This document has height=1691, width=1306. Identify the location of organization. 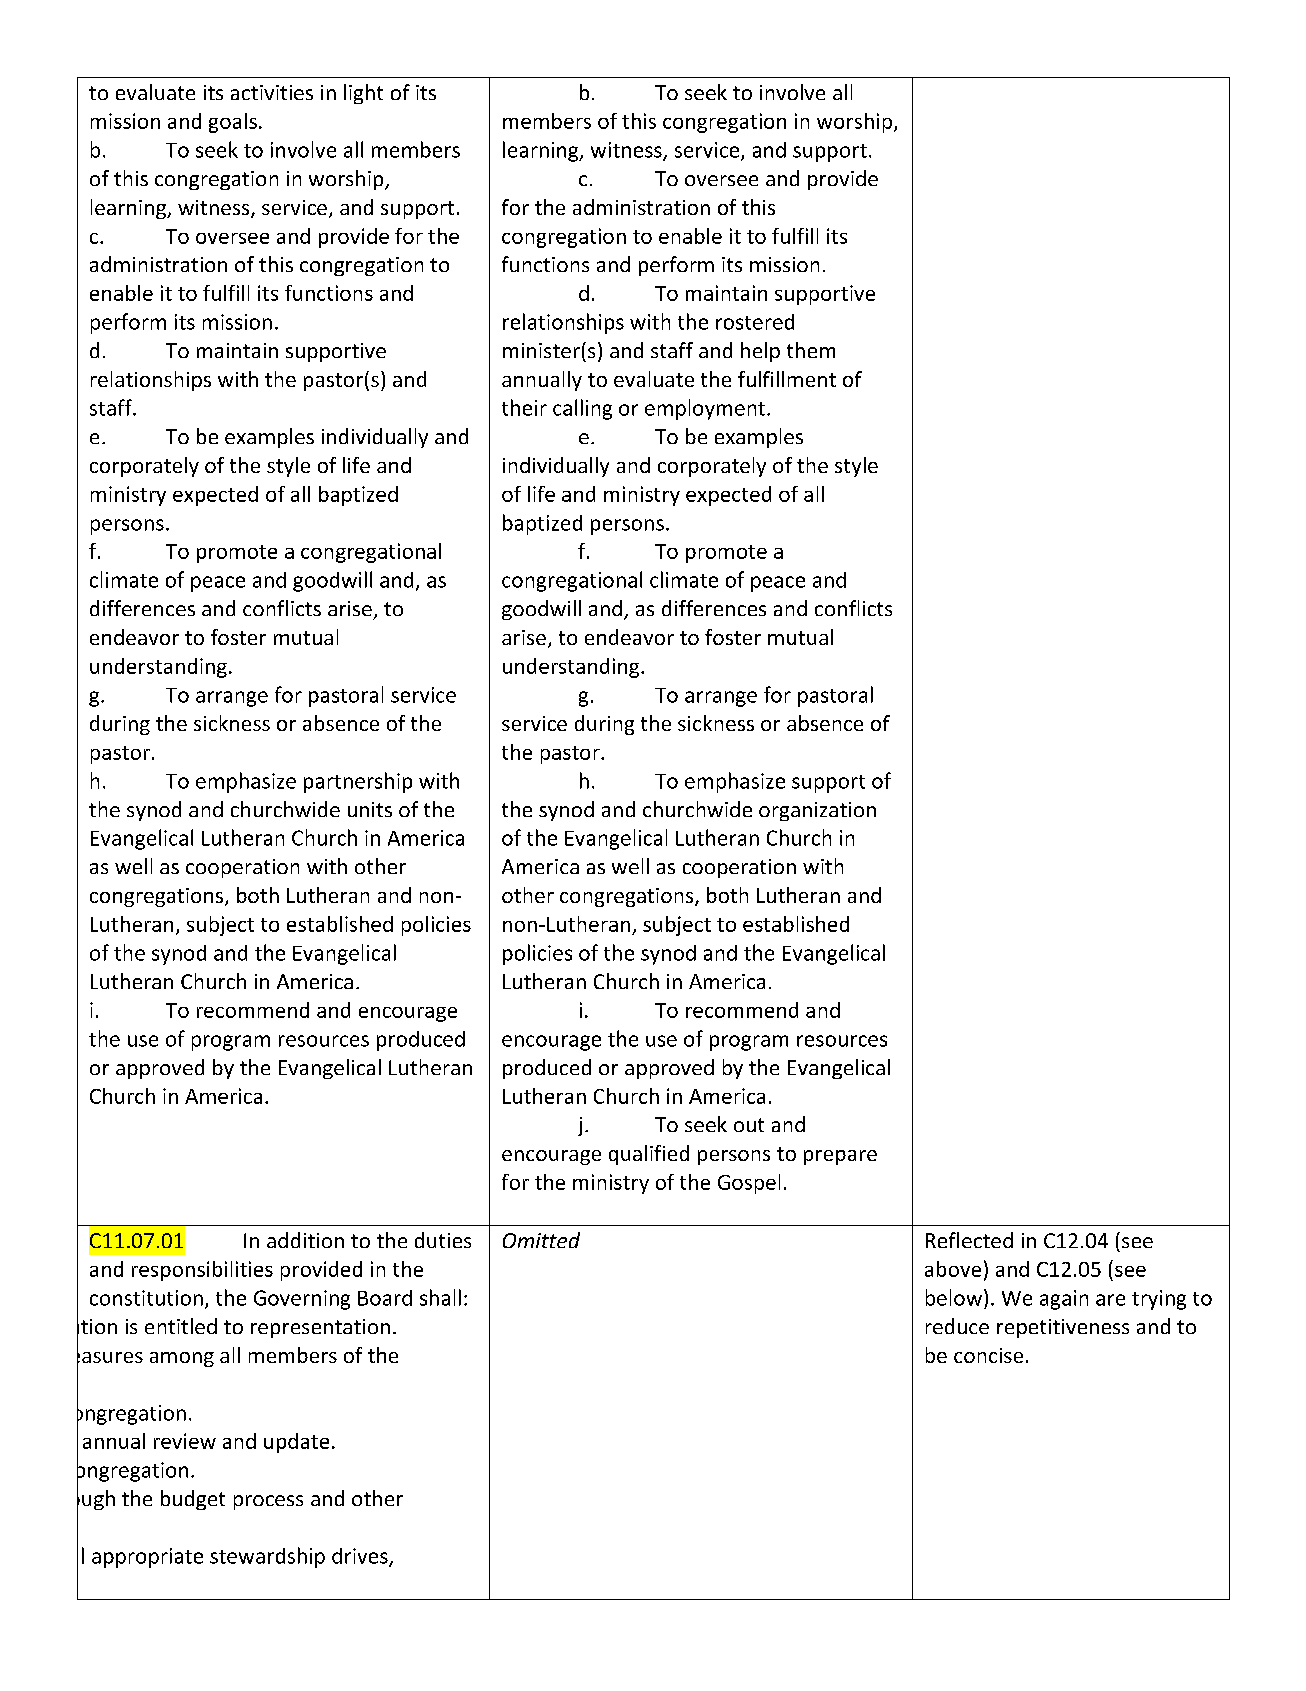
(817, 811).
